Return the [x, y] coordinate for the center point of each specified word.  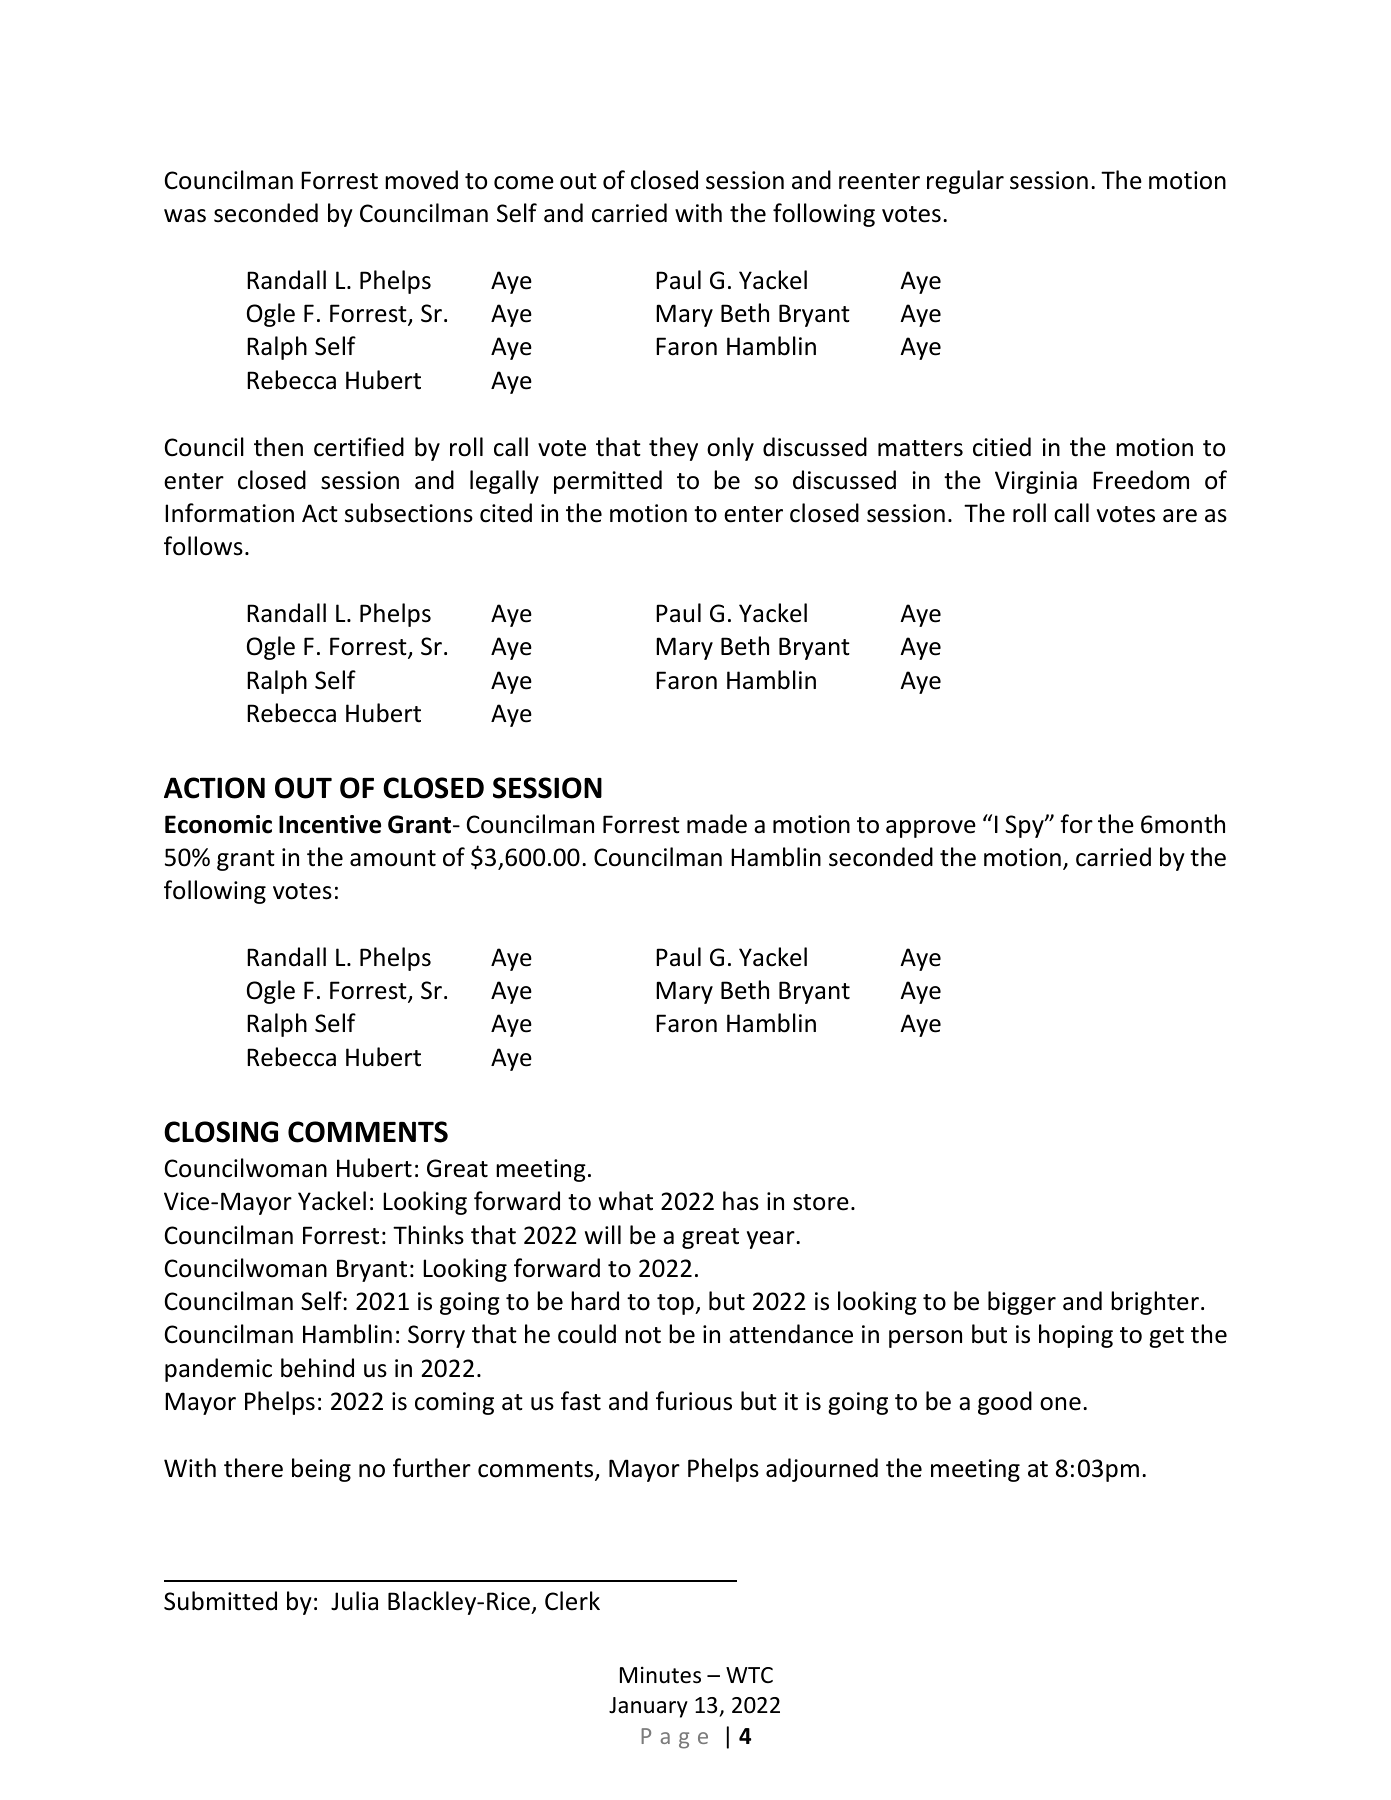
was [185, 216]
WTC [749, 1675]
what [626, 1201]
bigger [1022, 1303]
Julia [354, 1601]
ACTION [214, 788]
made [717, 824]
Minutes [660, 1675]
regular [965, 182]
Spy [1025, 826]
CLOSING [221, 1132]
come [524, 183]
